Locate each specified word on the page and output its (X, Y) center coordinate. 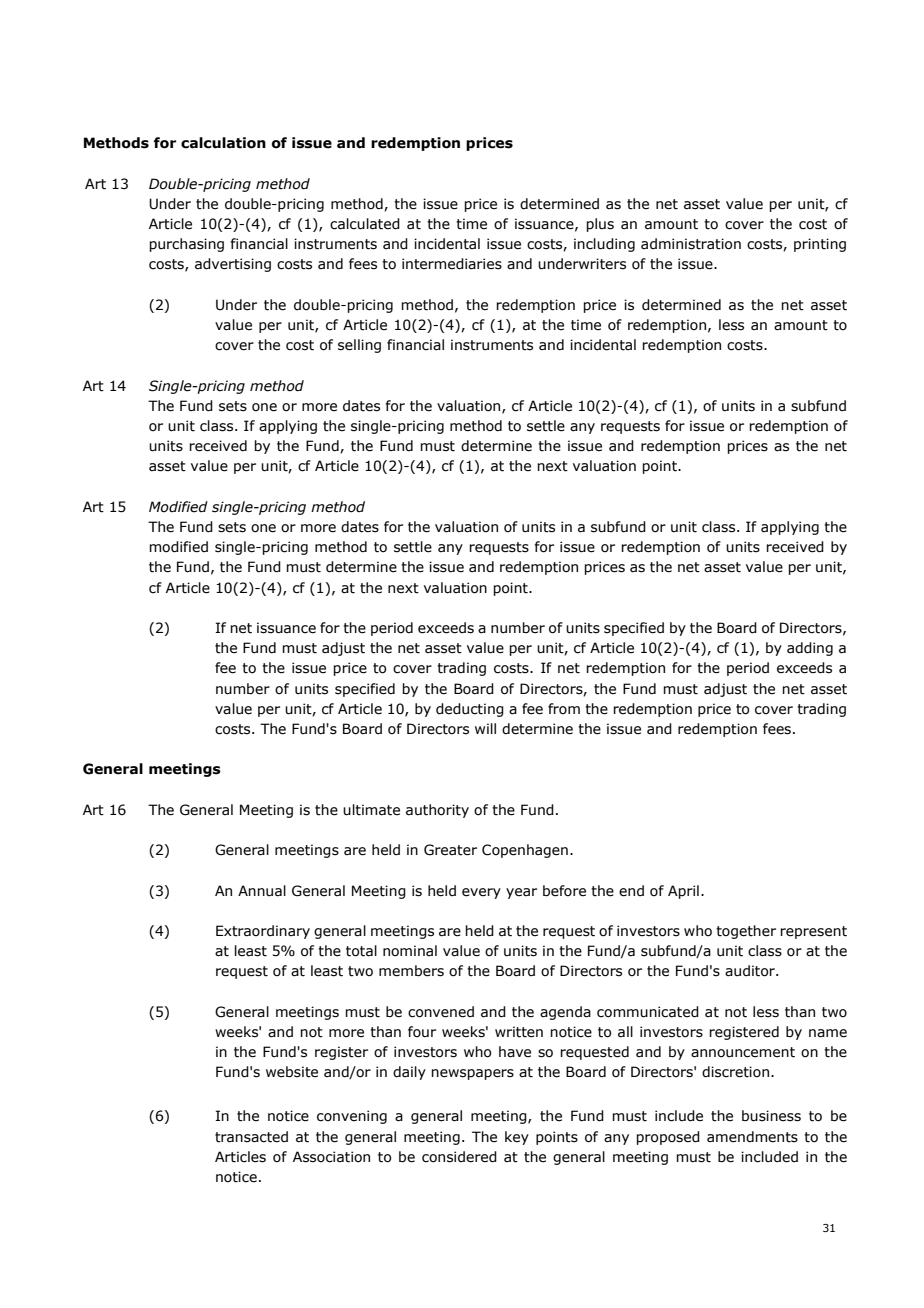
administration (691, 244)
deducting (470, 710)
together (746, 932)
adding (810, 649)
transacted (251, 1137)
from (564, 709)
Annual (262, 891)
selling (359, 346)
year (521, 893)
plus (600, 225)
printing (820, 245)
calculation (223, 143)
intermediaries (452, 264)
